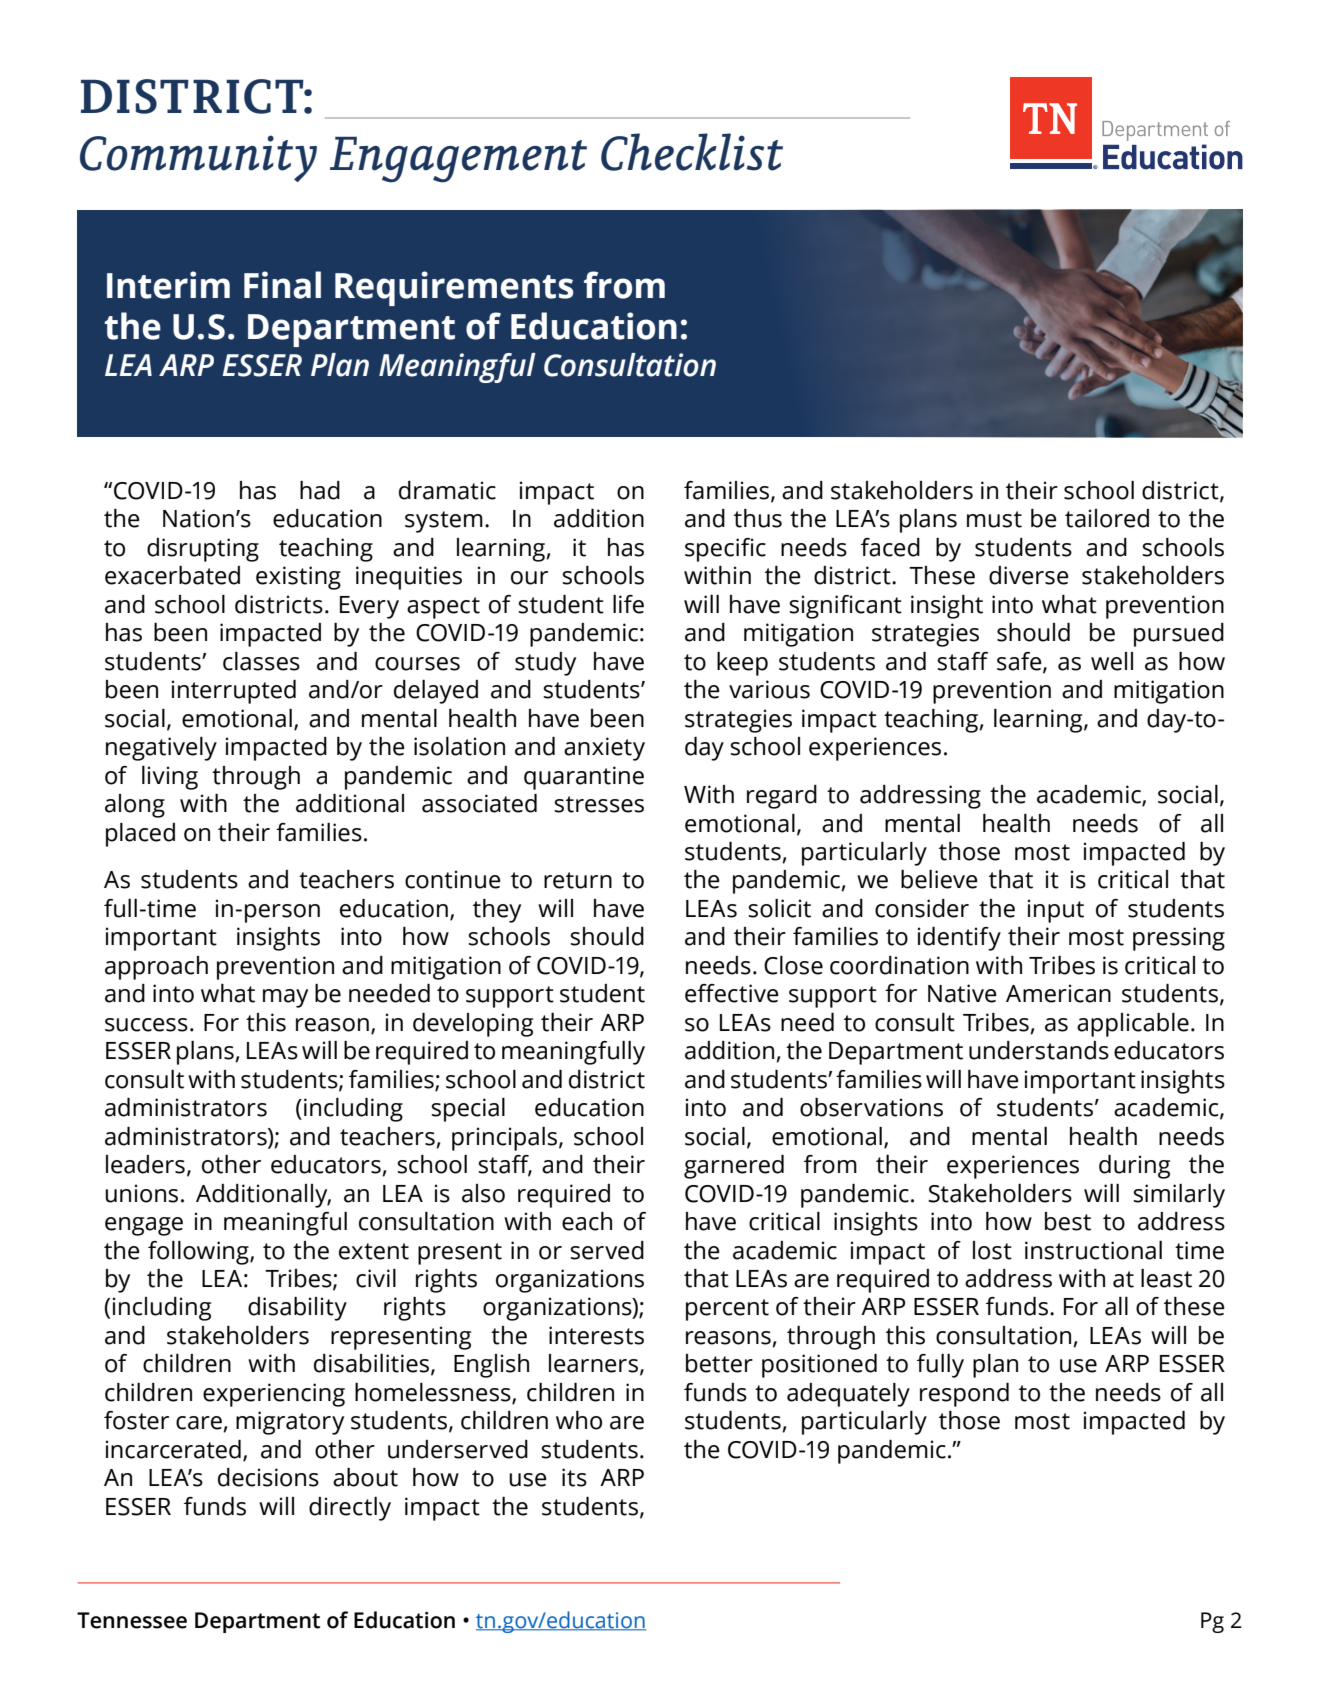  I want to click on its, so click(574, 1477).
